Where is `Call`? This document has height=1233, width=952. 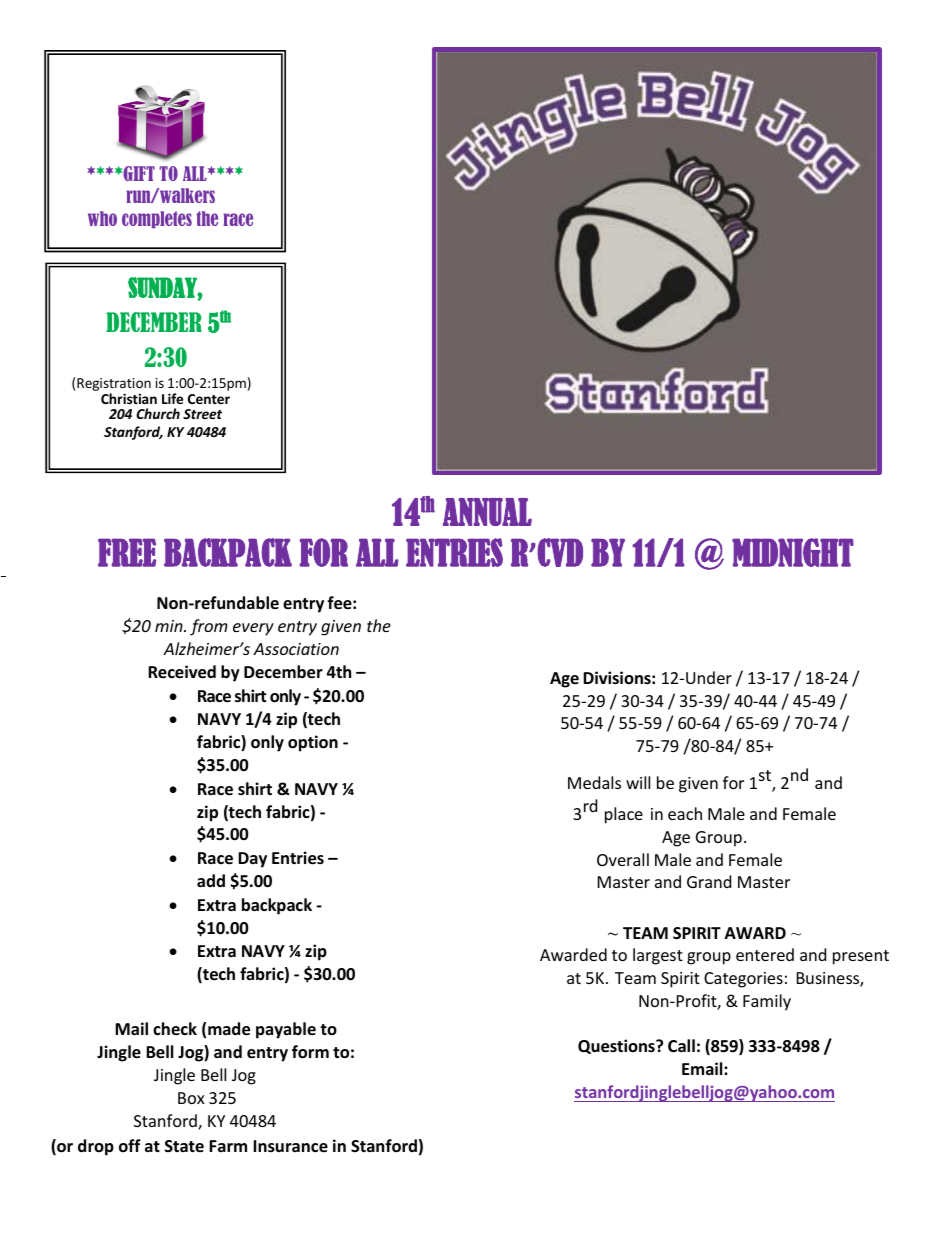 Call is located at coordinates (681, 1045).
